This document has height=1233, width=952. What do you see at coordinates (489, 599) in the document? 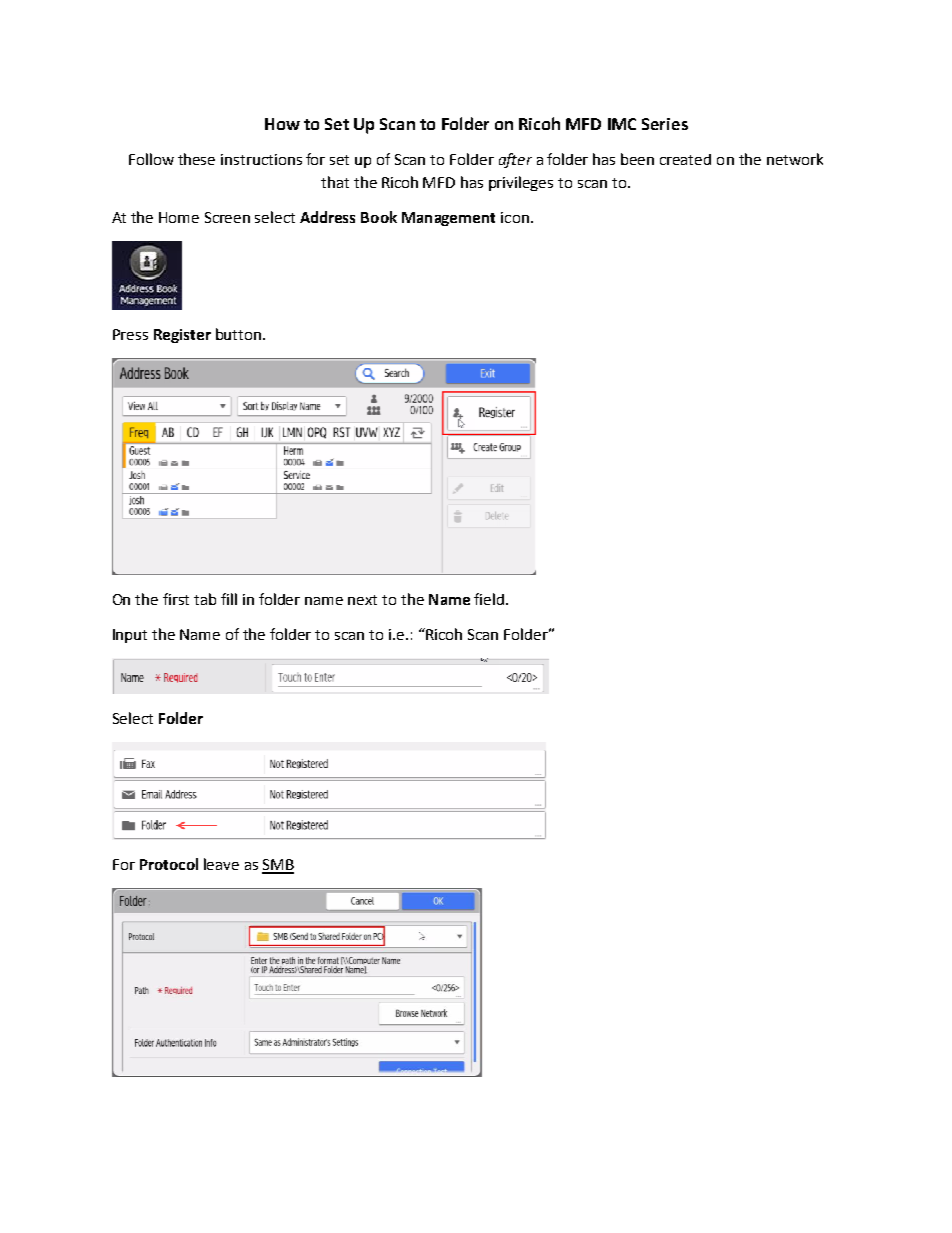
I see `field` at bounding box center [489, 599].
